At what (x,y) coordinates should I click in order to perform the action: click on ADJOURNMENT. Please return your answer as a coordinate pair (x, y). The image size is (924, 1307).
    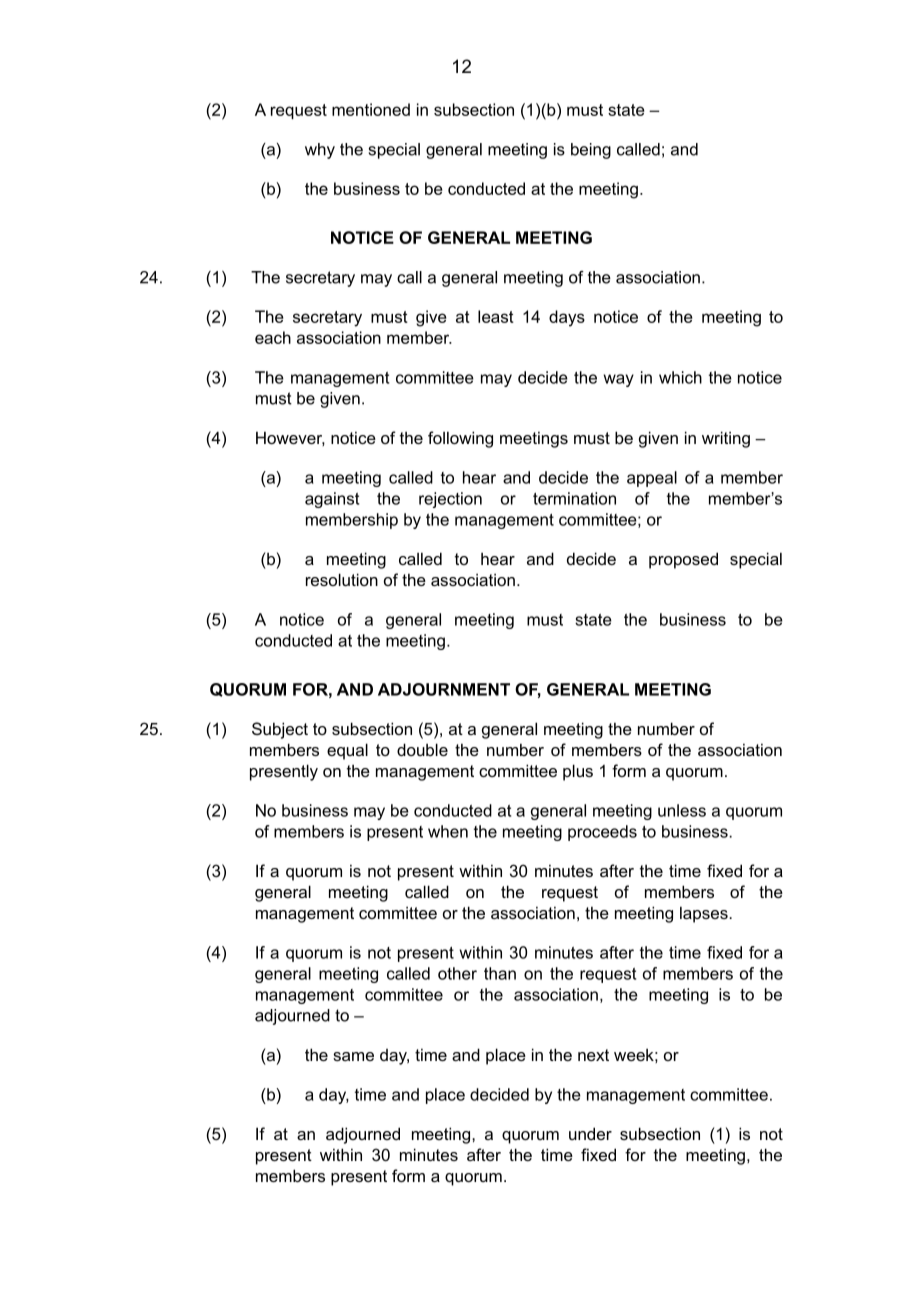
    Looking at the image, I should click on (444, 689).
